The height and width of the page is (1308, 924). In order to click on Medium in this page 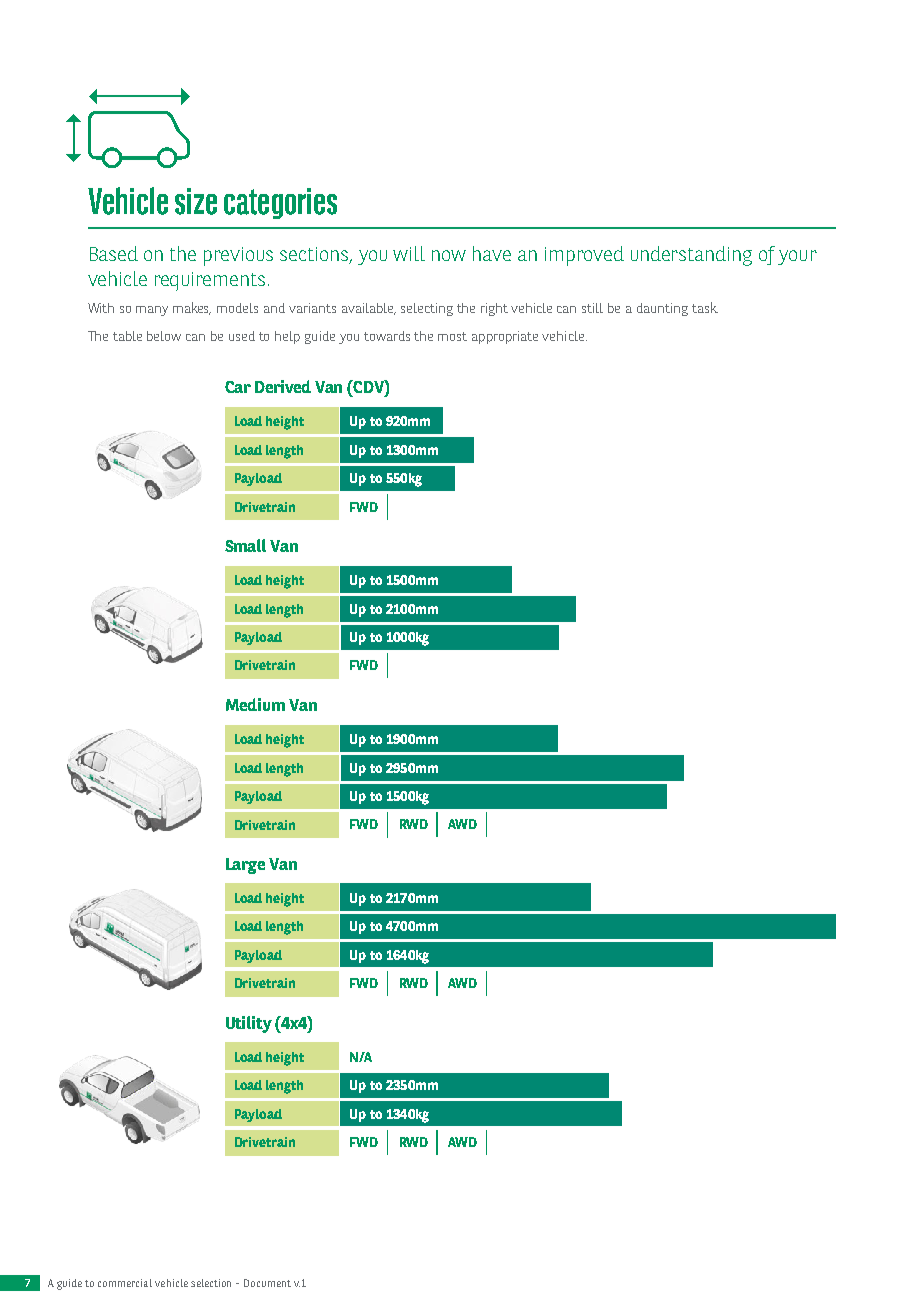, I will do `click(255, 704)`.
